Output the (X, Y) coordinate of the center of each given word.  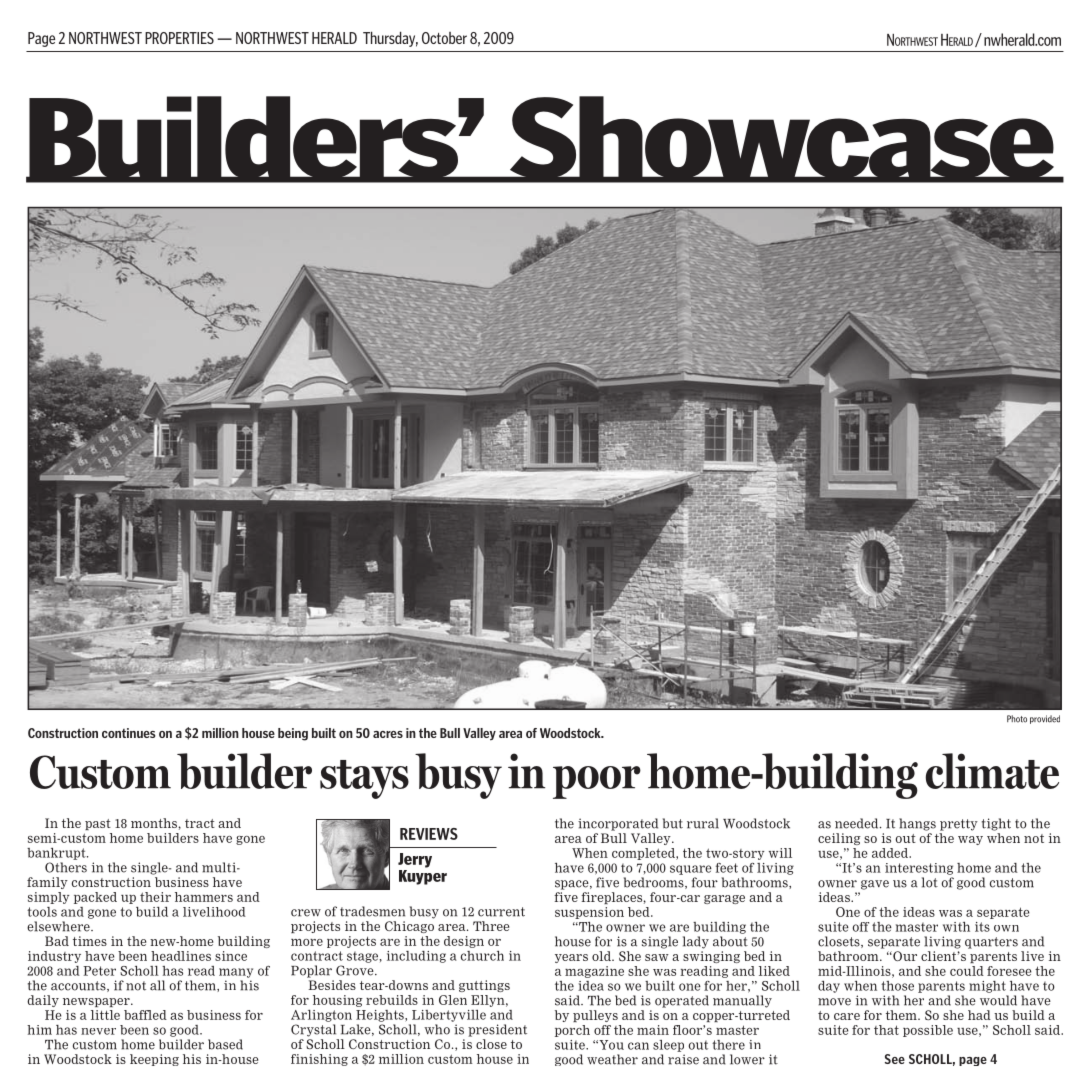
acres (388, 734)
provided (1045, 719)
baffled (145, 1015)
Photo (1017, 719)
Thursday (390, 39)
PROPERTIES (179, 38)
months (155, 823)
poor (597, 782)
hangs (917, 824)
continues (129, 733)
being (293, 734)
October (444, 38)
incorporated (618, 824)
